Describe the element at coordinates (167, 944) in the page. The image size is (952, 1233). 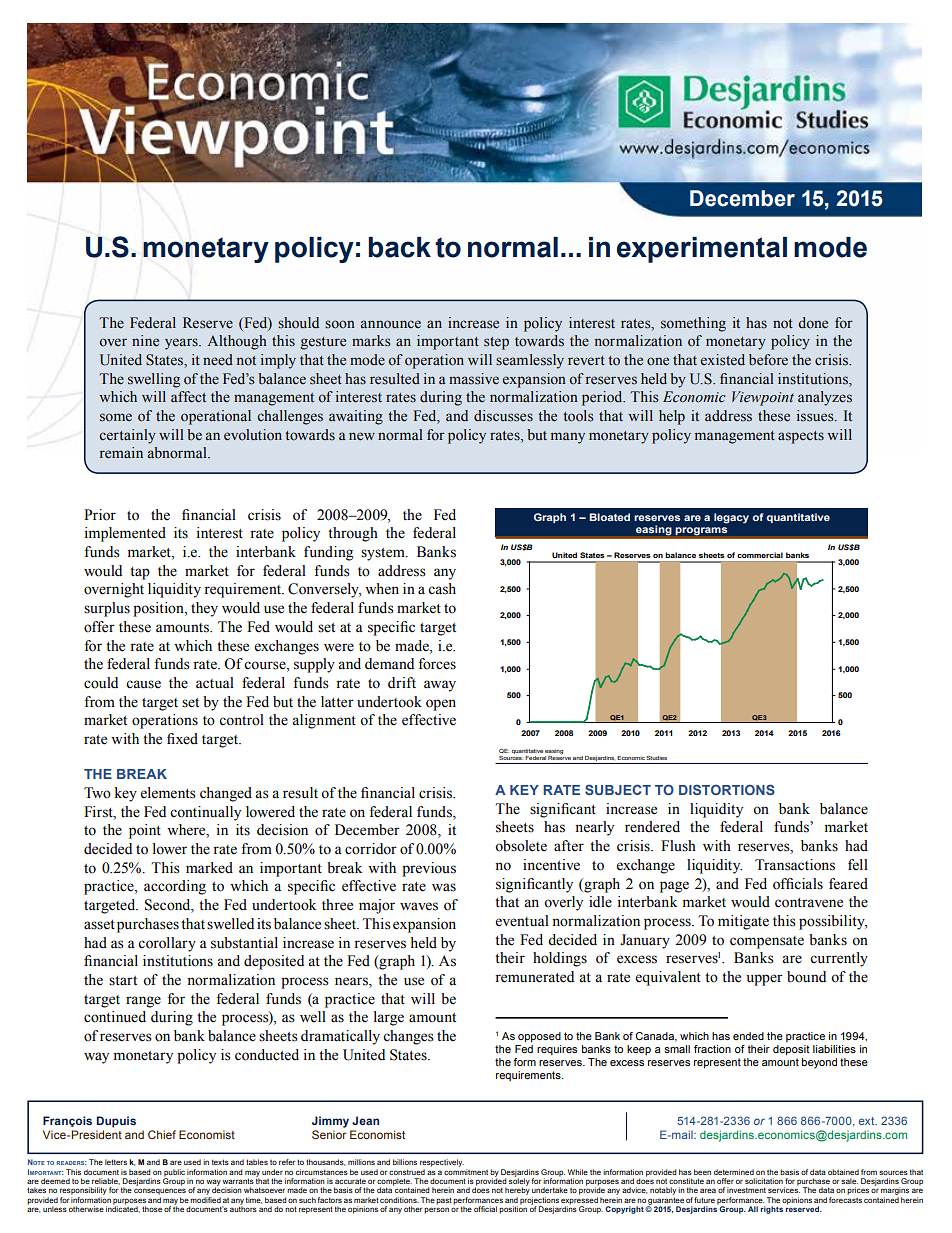
I see `corollary` at that location.
